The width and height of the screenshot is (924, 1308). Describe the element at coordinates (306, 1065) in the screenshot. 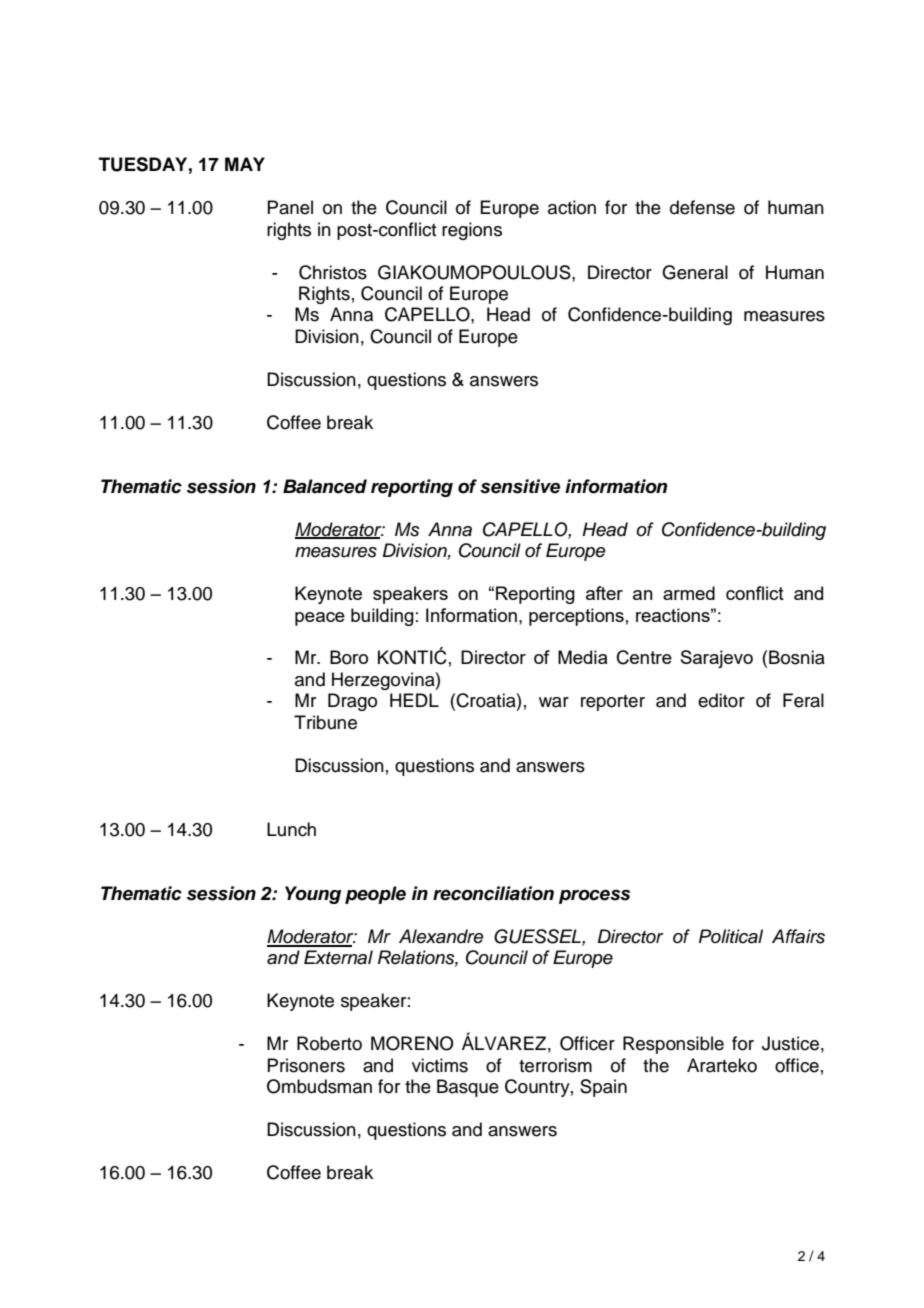

I see `Prisoners` at that location.
